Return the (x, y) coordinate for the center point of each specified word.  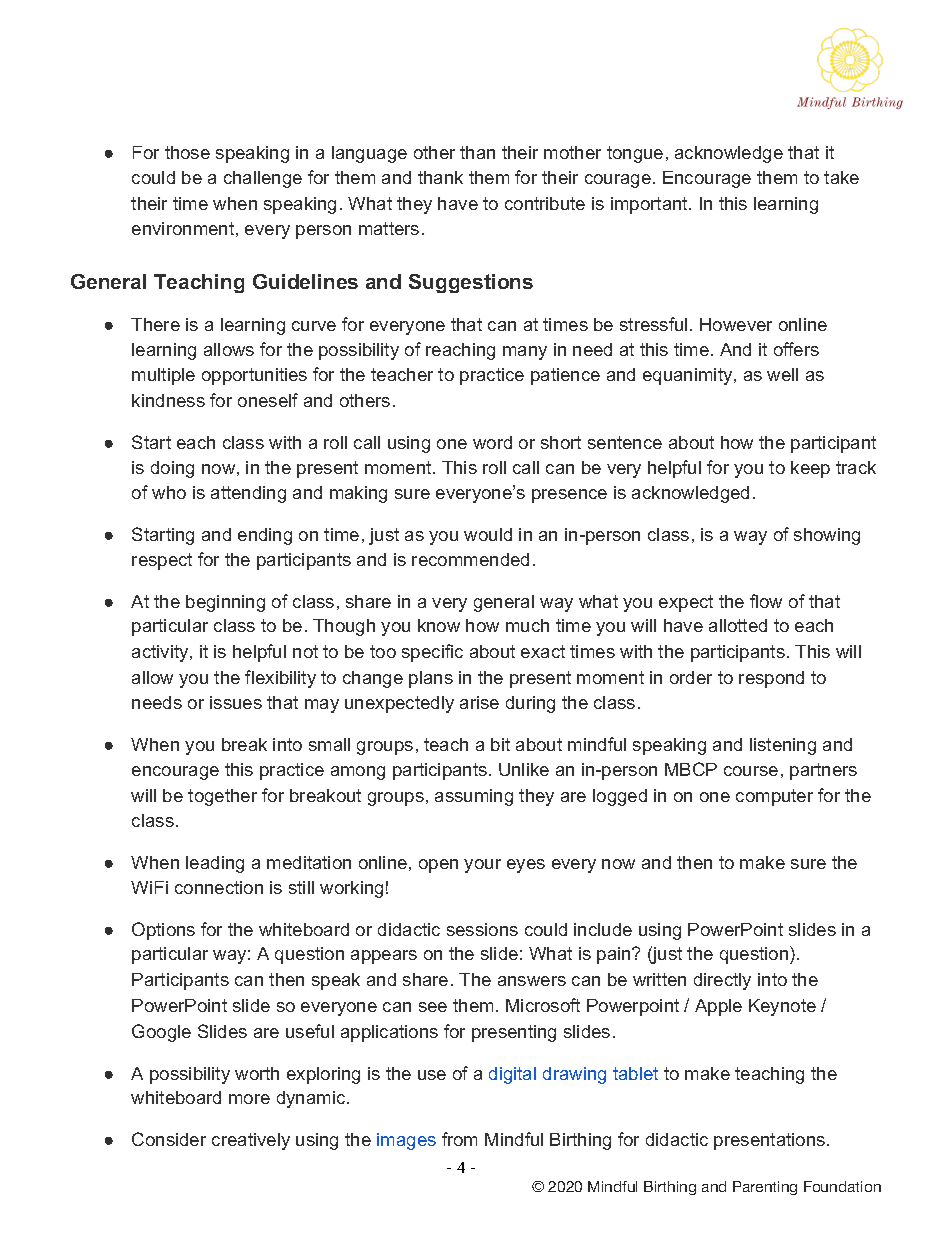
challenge (263, 179)
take (841, 177)
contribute (545, 203)
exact (543, 651)
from (459, 1139)
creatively (251, 1141)
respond (771, 679)
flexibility (280, 679)
